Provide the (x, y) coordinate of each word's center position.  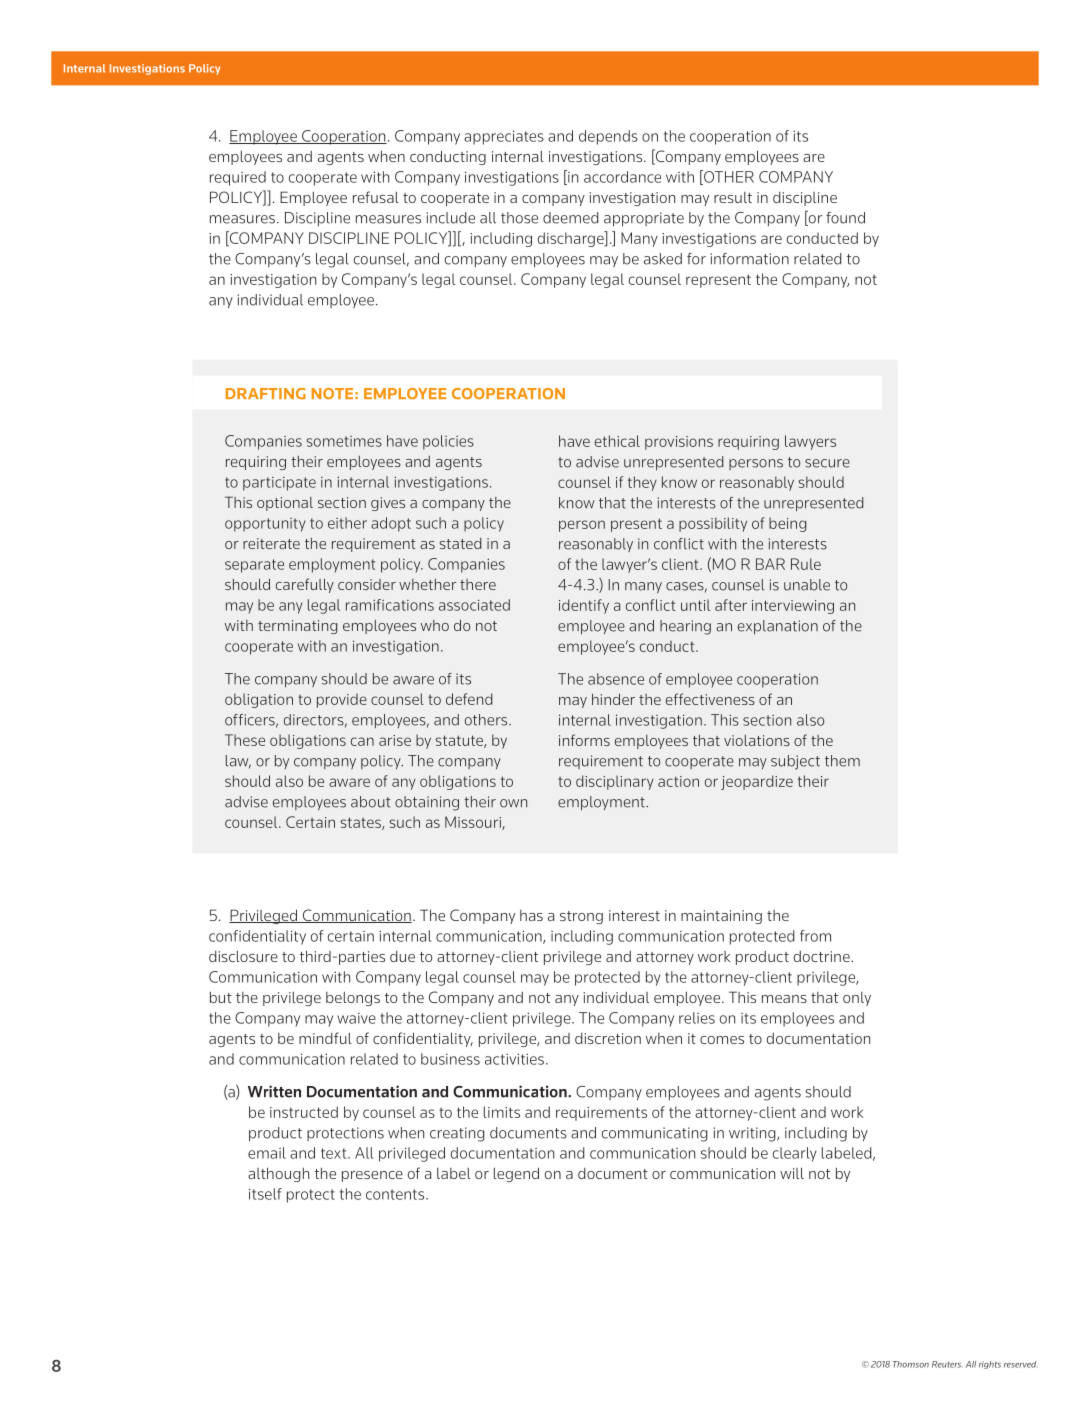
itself (265, 1194)
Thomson (911, 1364)
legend (516, 1174)
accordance (622, 177)
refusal (376, 197)
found (845, 218)
